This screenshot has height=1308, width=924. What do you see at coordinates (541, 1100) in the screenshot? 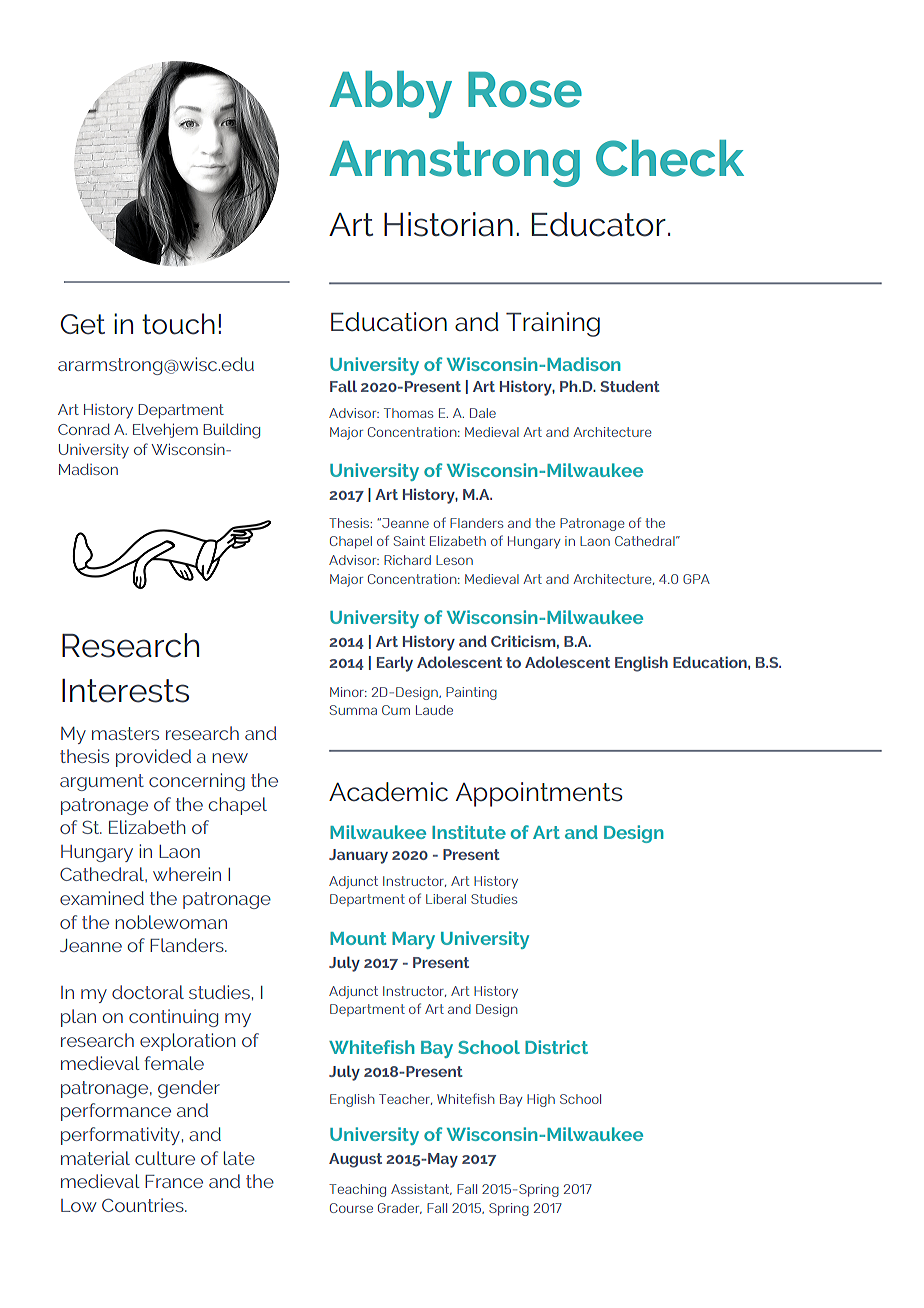
I see `High` at bounding box center [541, 1100].
